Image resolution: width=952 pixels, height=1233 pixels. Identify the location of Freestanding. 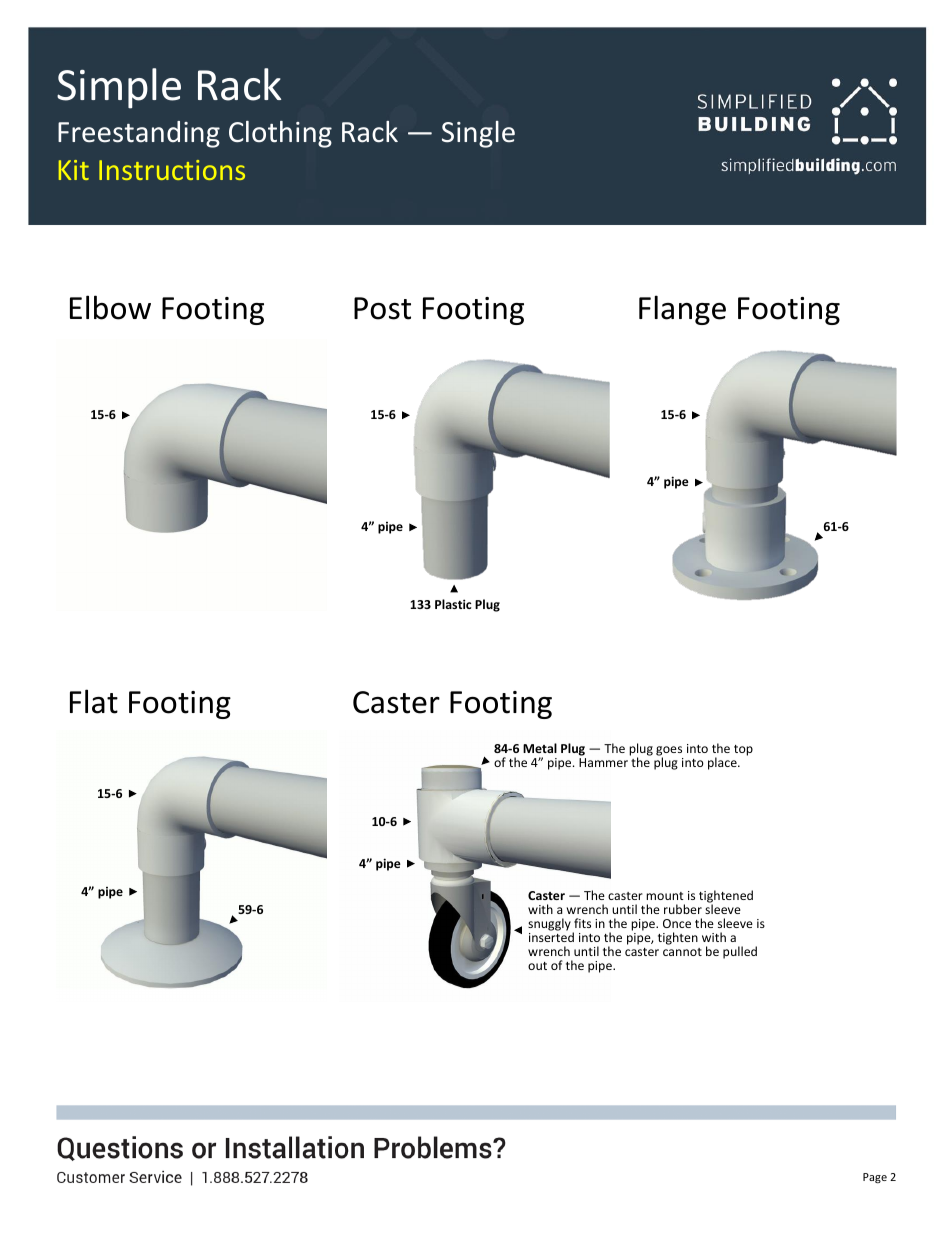
(139, 134).
